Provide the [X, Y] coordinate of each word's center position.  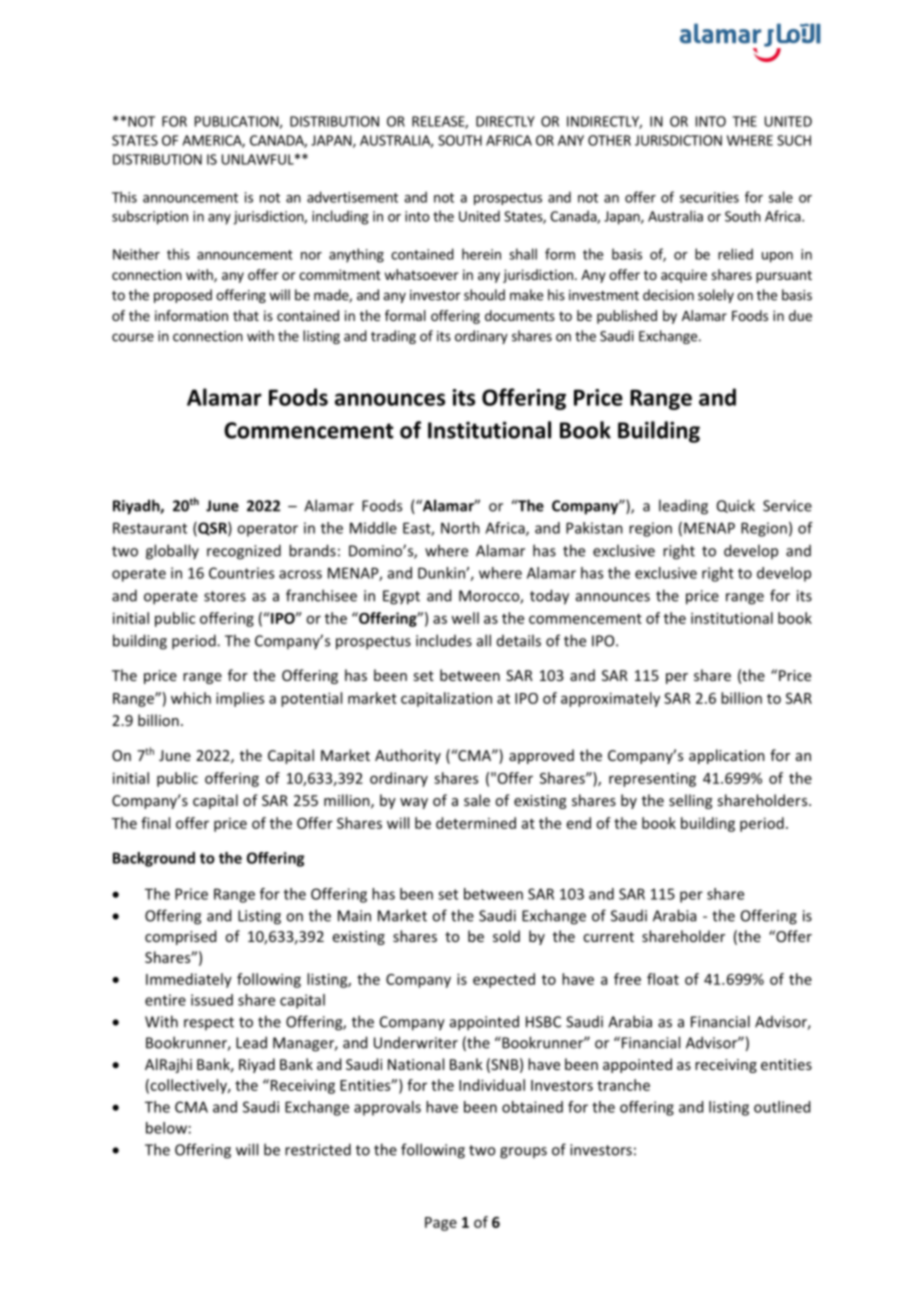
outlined [782, 1107]
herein [481, 254]
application [727, 756]
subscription [150, 217]
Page [441, 1224]
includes [444, 640]
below [166, 1128]
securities [709, 197]
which [191, 698]
